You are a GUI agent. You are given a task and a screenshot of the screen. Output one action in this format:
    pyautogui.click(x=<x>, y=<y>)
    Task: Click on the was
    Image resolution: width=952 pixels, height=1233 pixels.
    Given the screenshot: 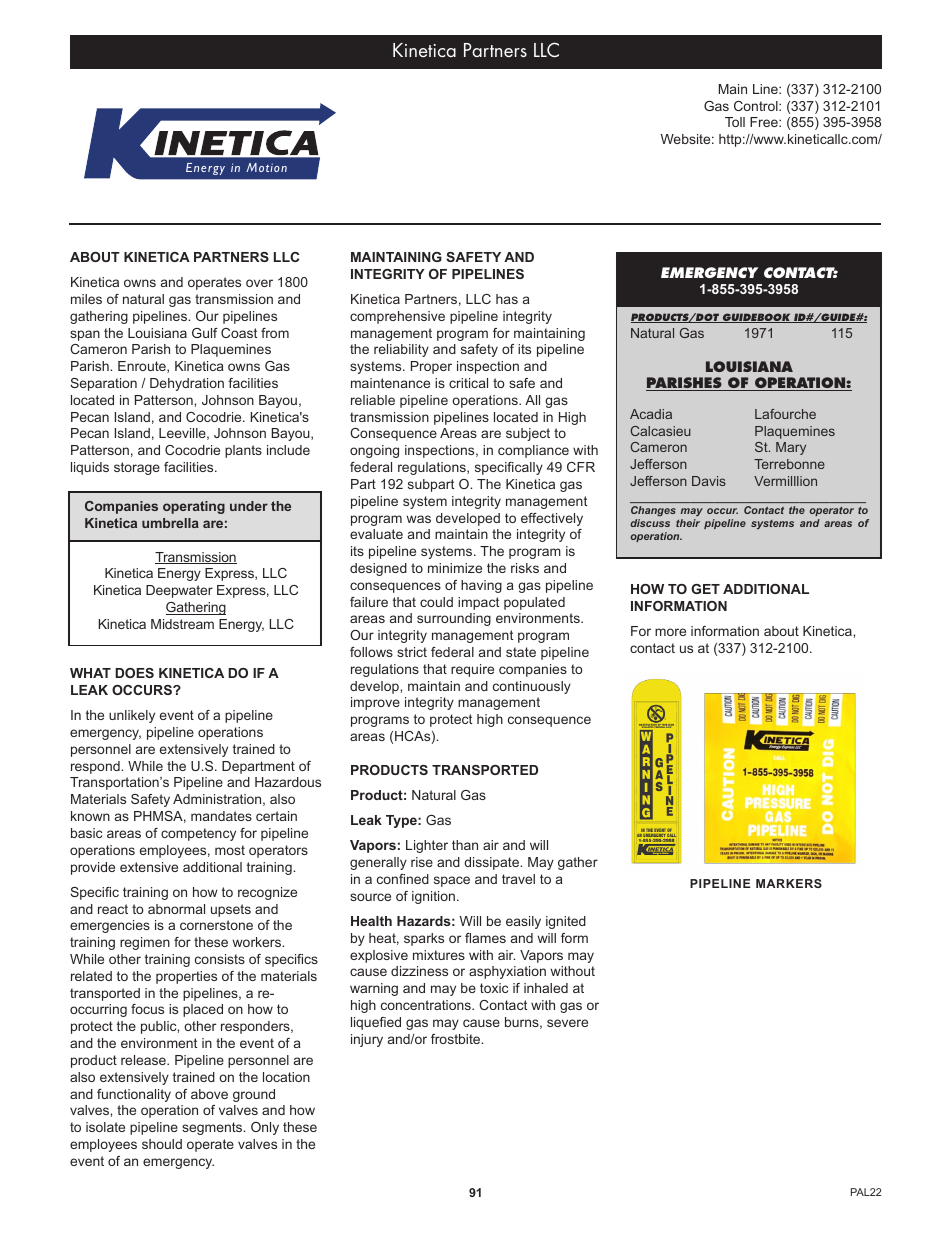 What is the action you would take?
    pyautogui.click(x=418, y=519)
